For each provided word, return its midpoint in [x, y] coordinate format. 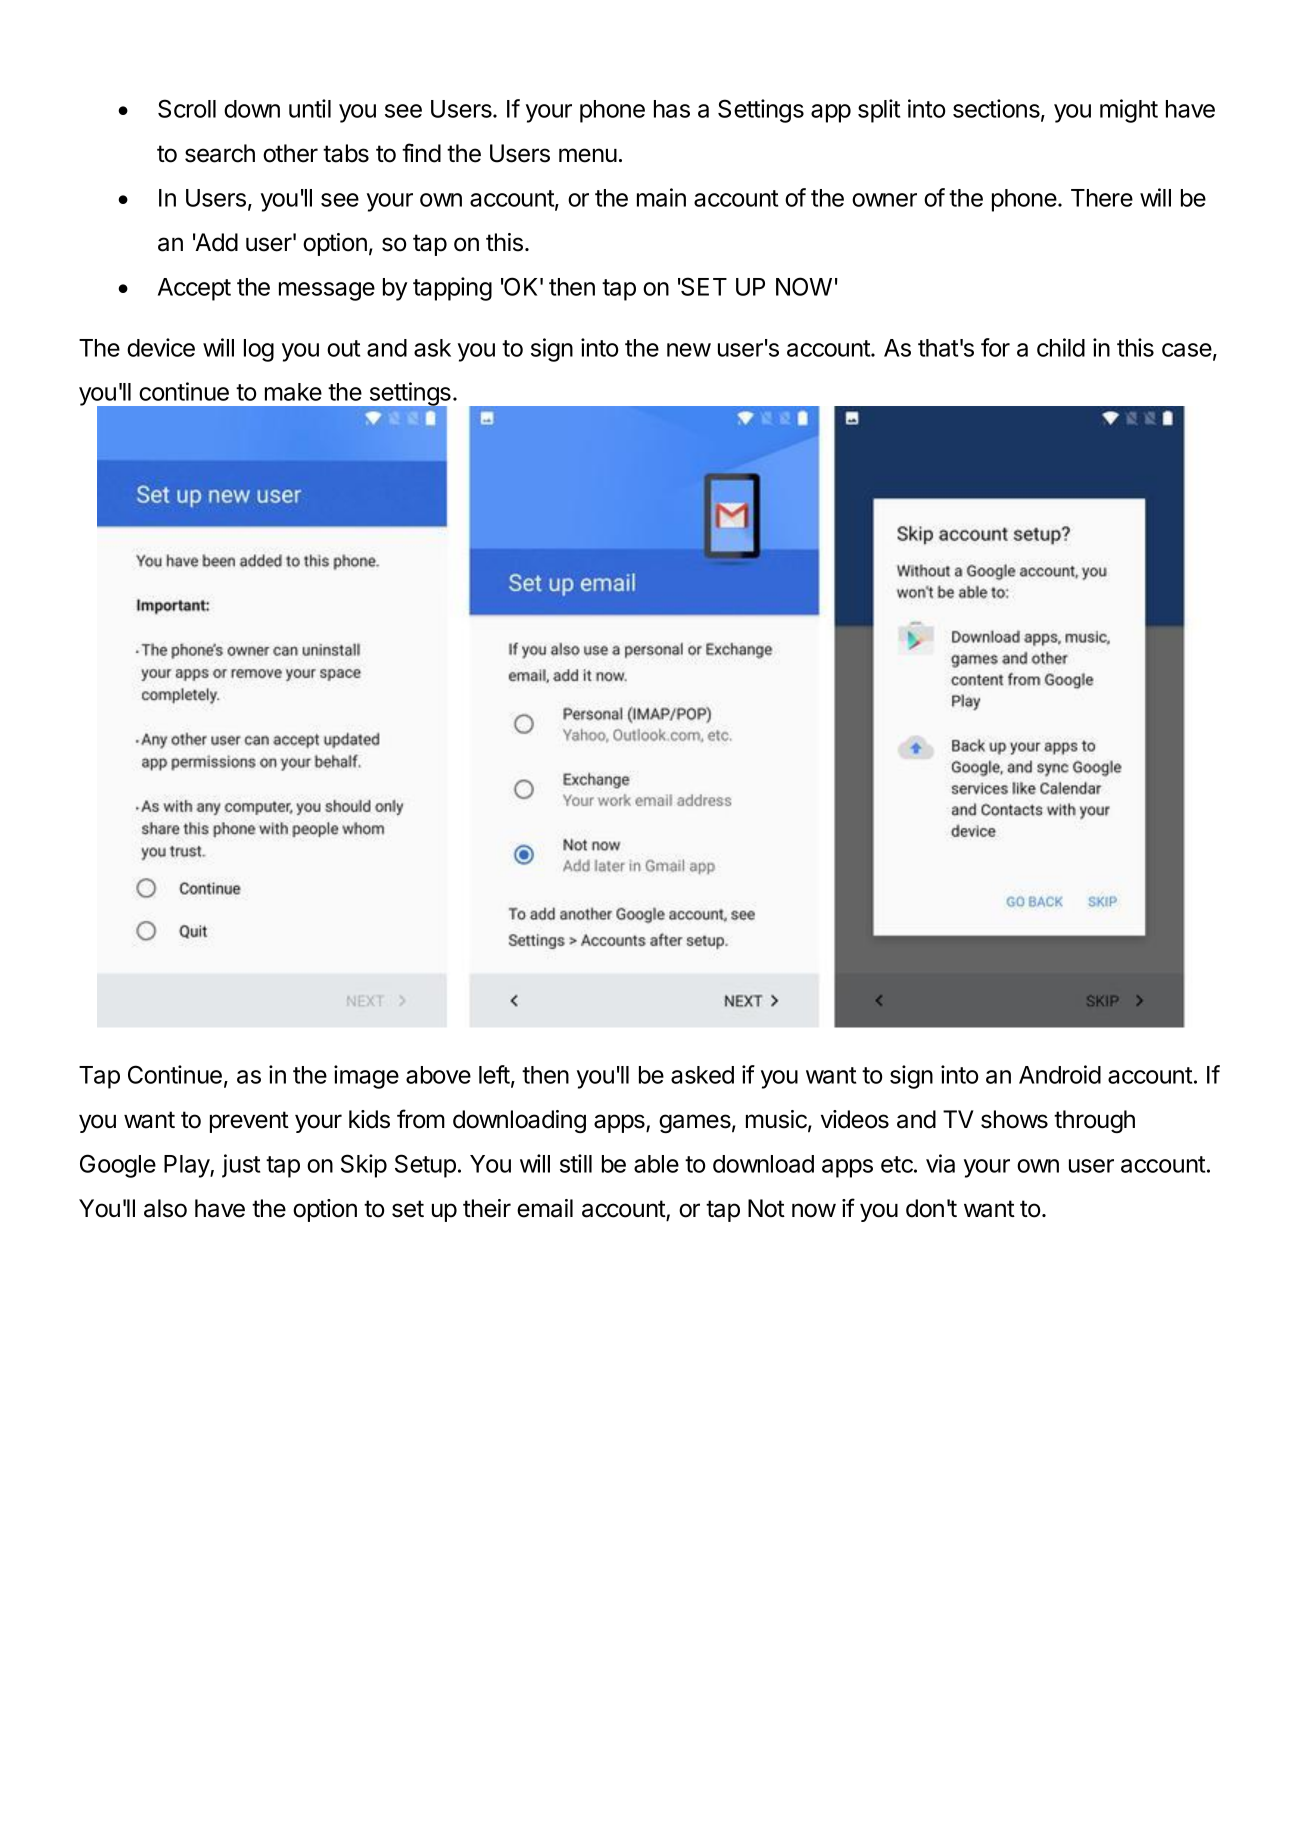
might [1129, 111]
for [995, 347]
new [689, 350]
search [220, 153]
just [241, 1166]
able [656, 1164]
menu [588, 155]
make [293, 392]
